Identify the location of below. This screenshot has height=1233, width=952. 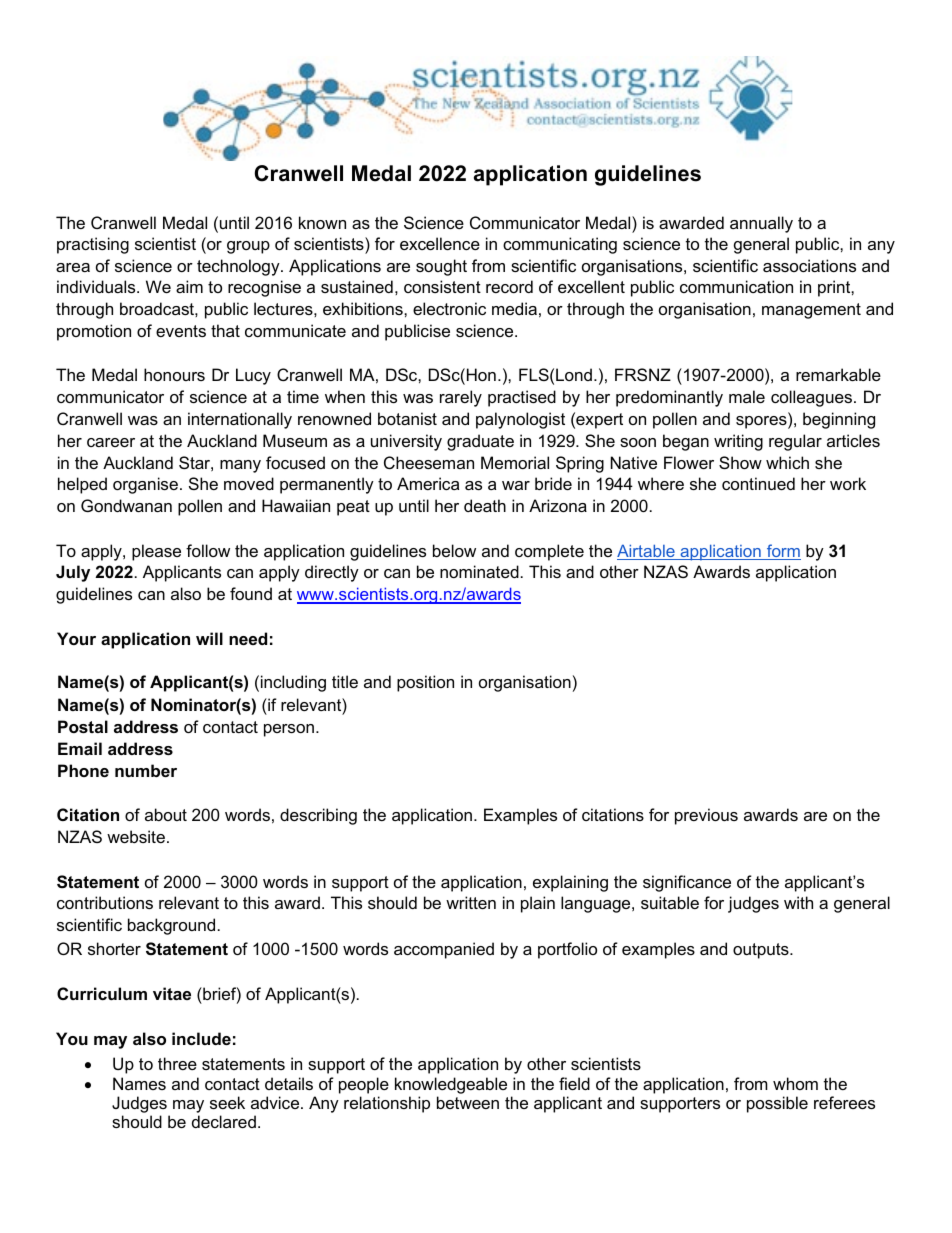
(454, 550).
